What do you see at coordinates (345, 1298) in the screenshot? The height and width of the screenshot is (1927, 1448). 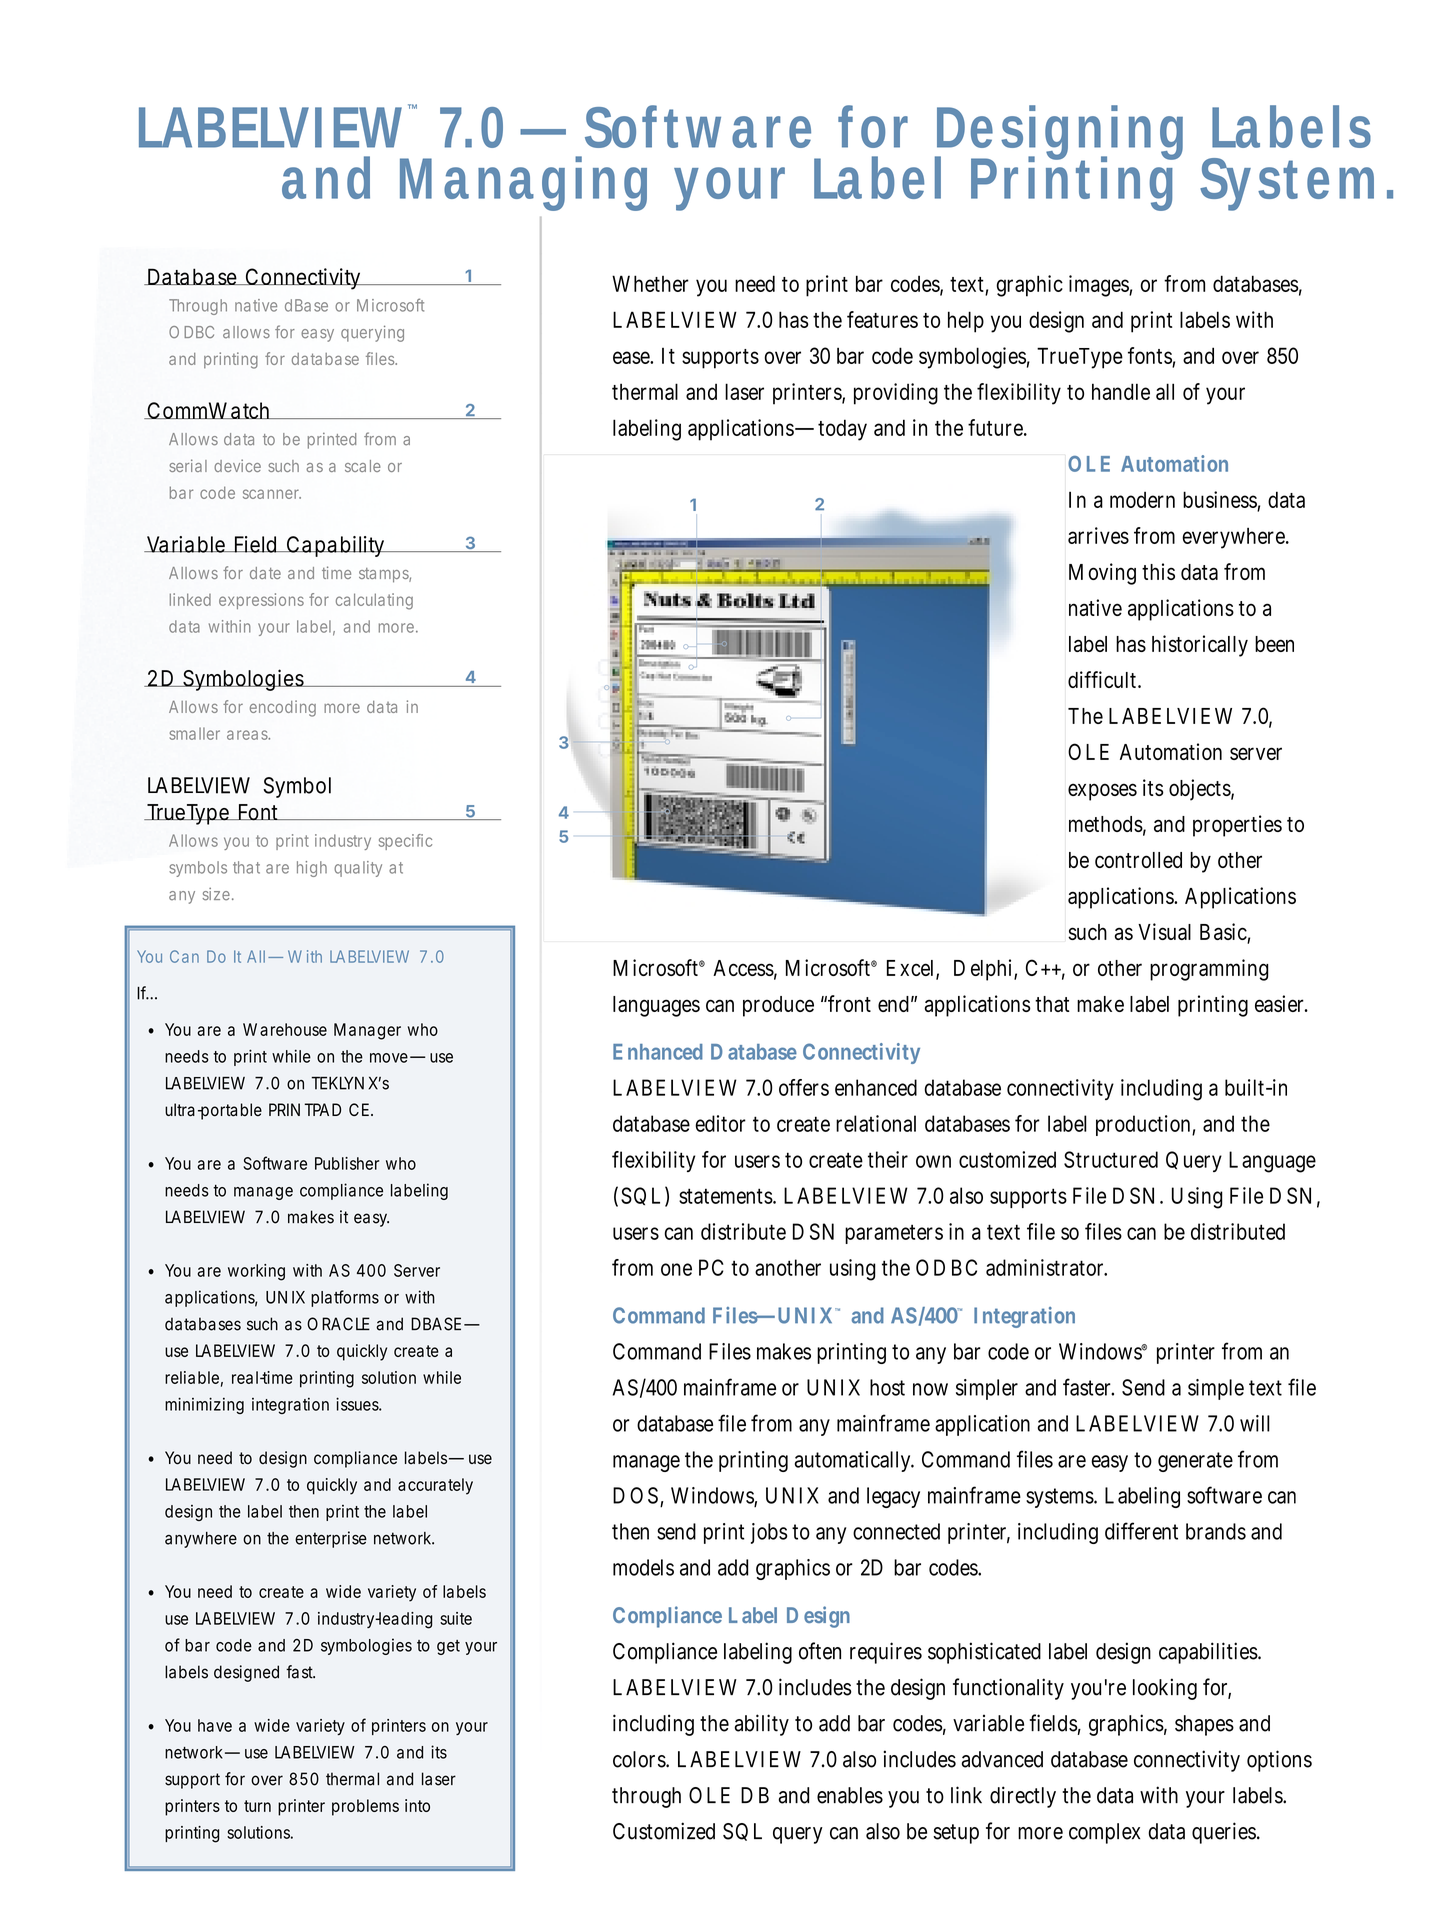 I see `platforms` at bounding box center [345, 1298].
